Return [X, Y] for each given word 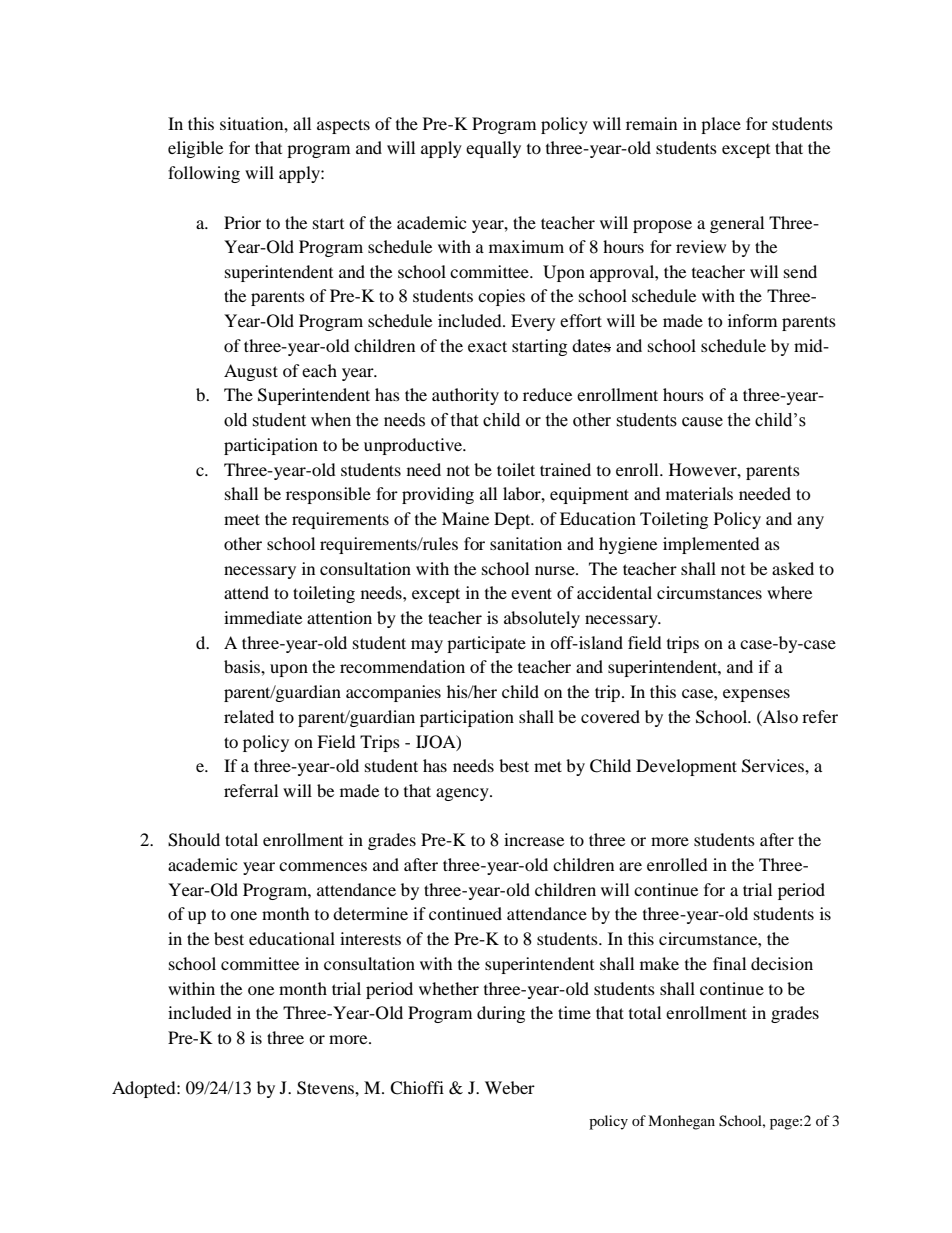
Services [774, 766]
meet [242, 519]
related [249, 716]
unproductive [414, 446]
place [721, 125]
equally [493, 149]
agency [463, 794]
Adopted [145, 1089]
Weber [510, 1087]
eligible [195, 149]
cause [702, 422]
